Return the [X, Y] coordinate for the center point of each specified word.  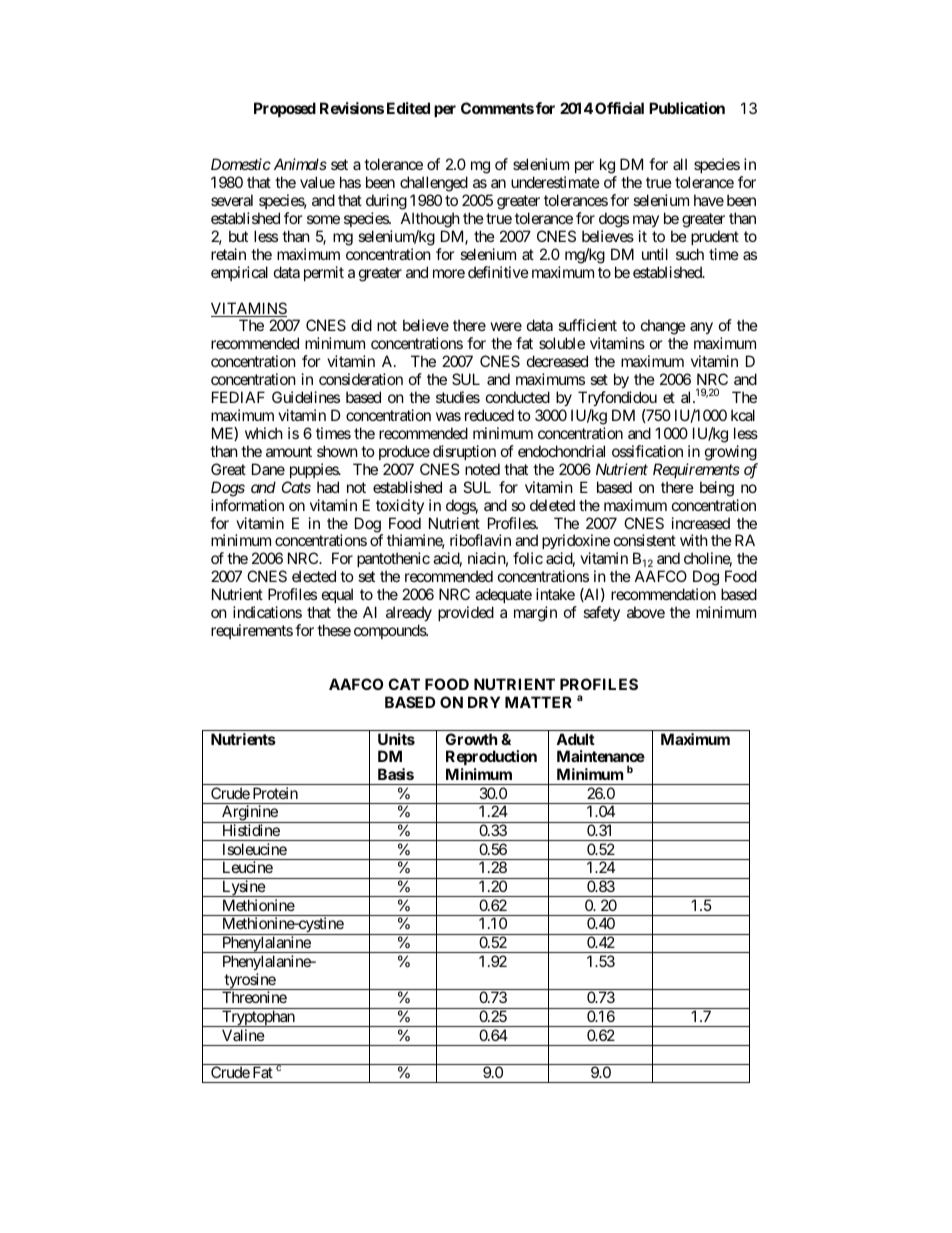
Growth [471, 739]
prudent [715, 237]
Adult [575, 739]
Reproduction [491, 757]
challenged [434, 185]
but [238, 236]
